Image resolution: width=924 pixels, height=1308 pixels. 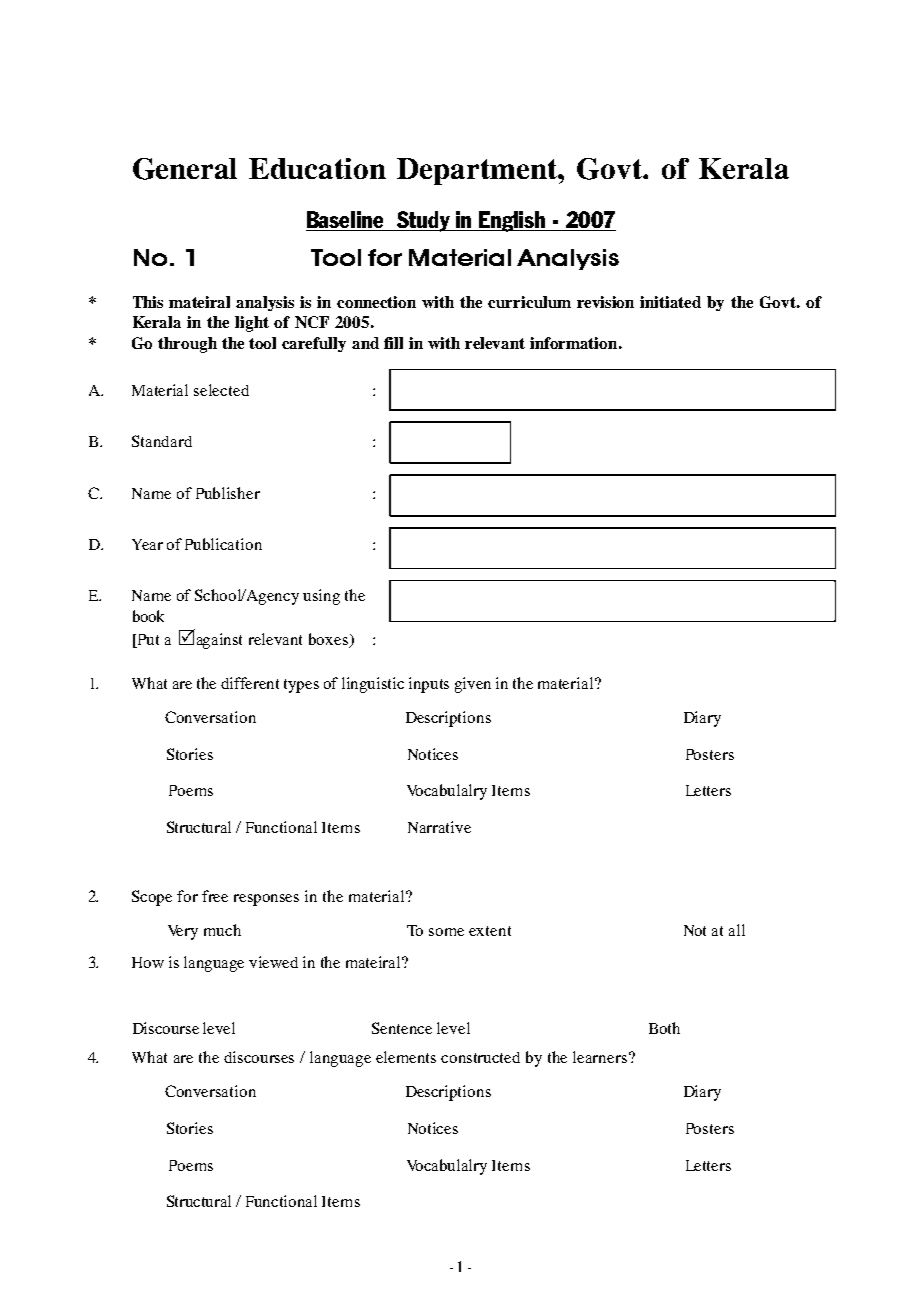 I want to click on revision, so click(x=605, y=302).
